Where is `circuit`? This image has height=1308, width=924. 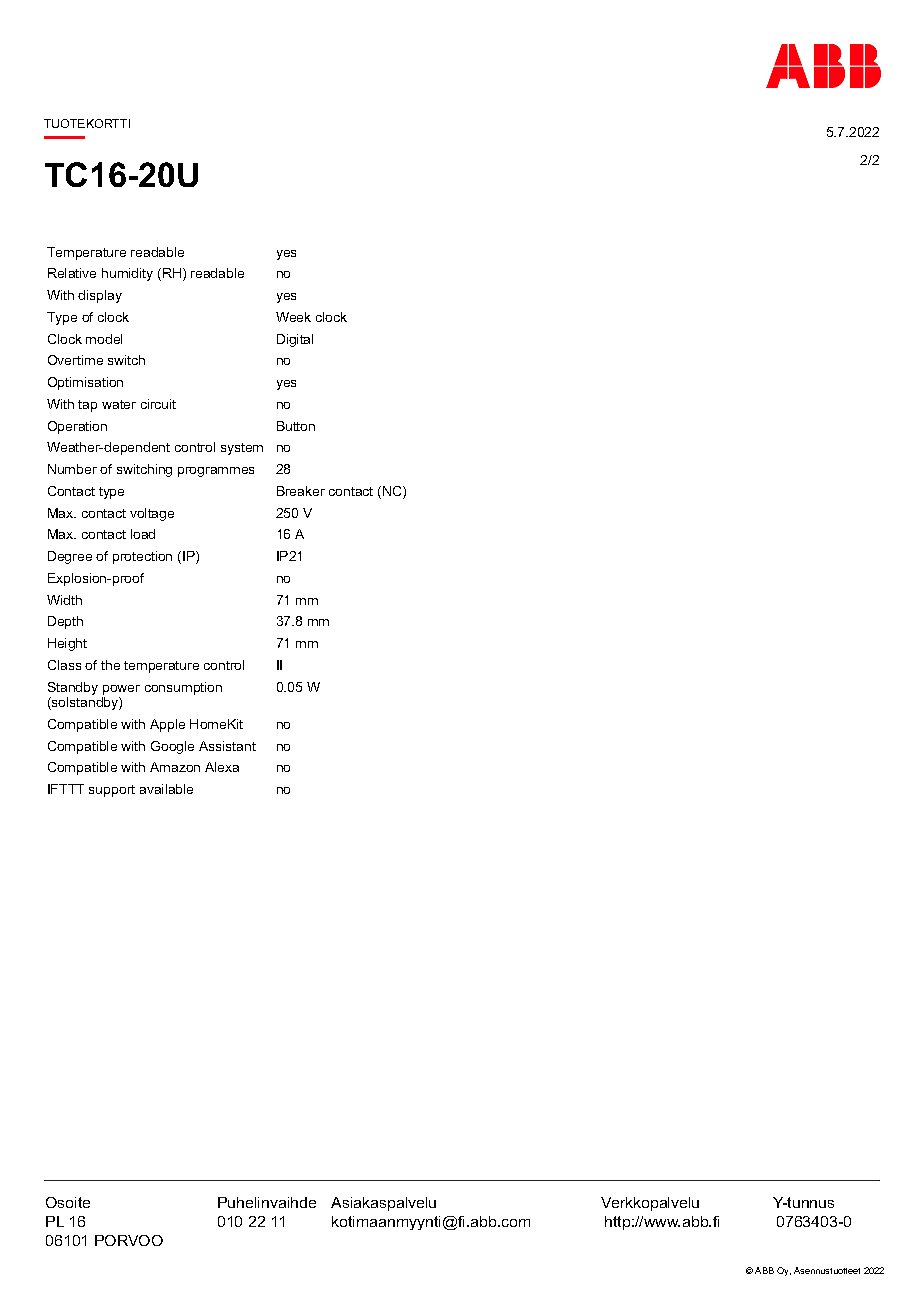
circuit is located at coordinates (158, 404).
